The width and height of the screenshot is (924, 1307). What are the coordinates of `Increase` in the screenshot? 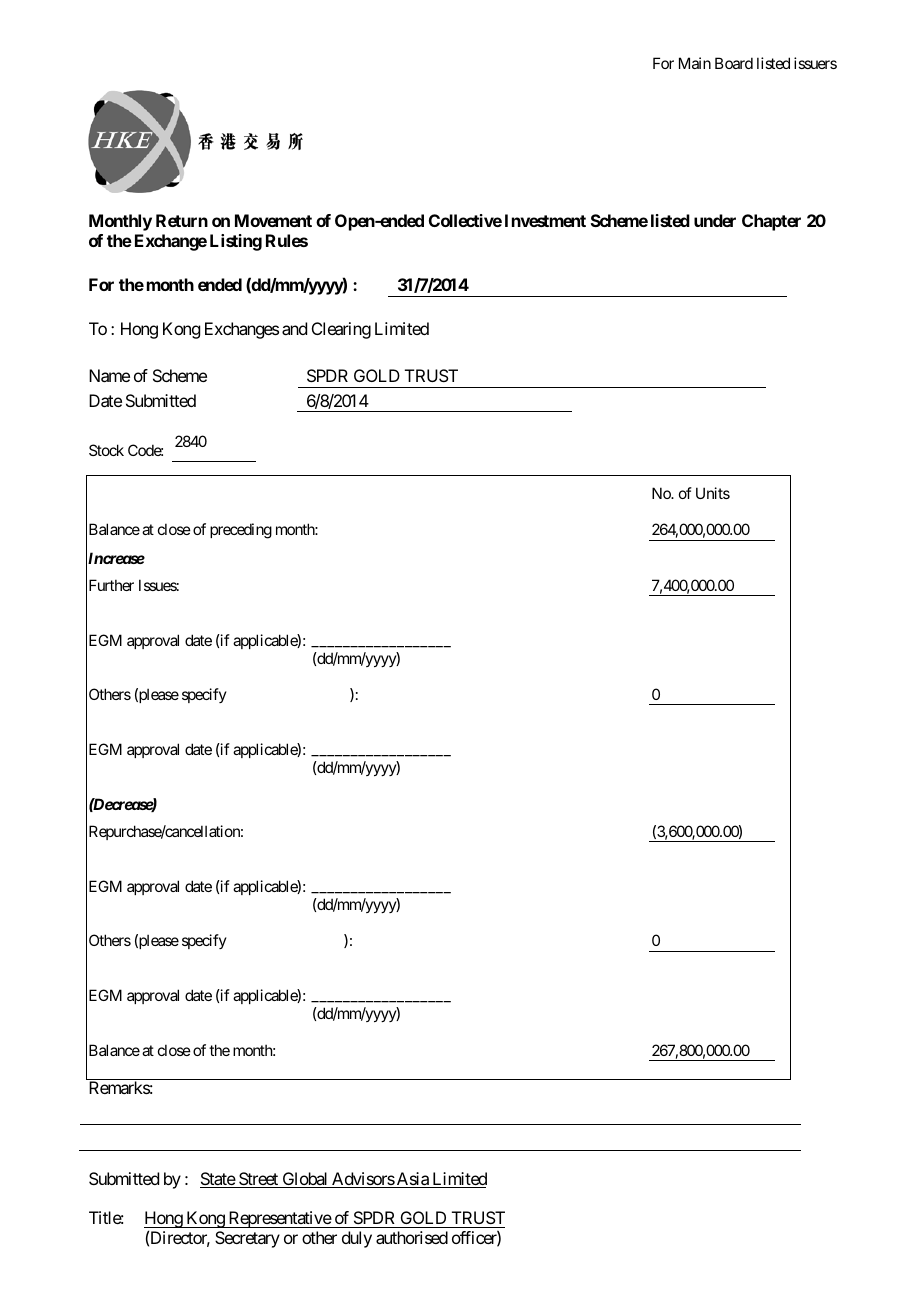 It's located at (115, 559).
